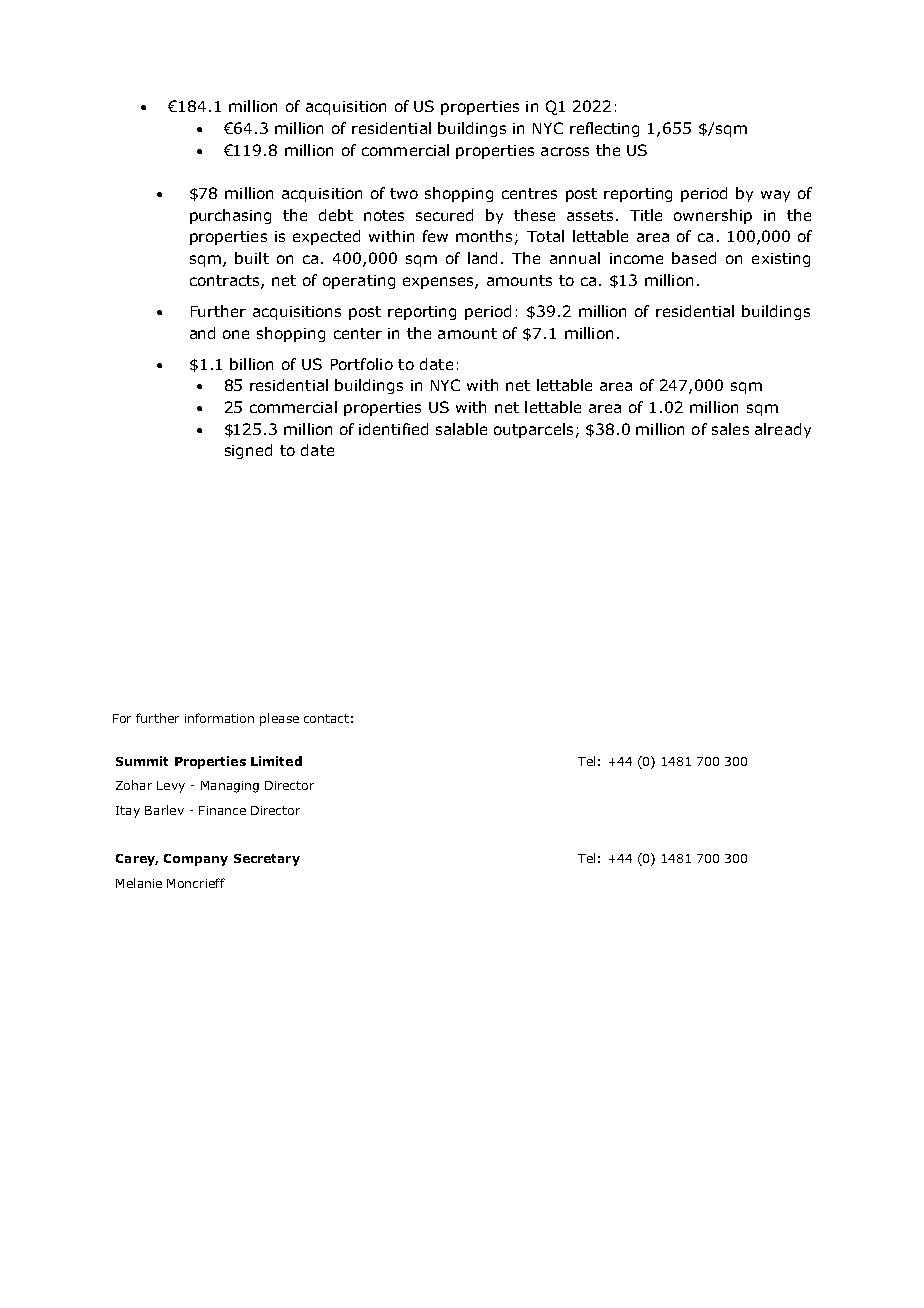 This screenshot has width=924, height=1308. I want to click on purchasing, so click(230, 216).
